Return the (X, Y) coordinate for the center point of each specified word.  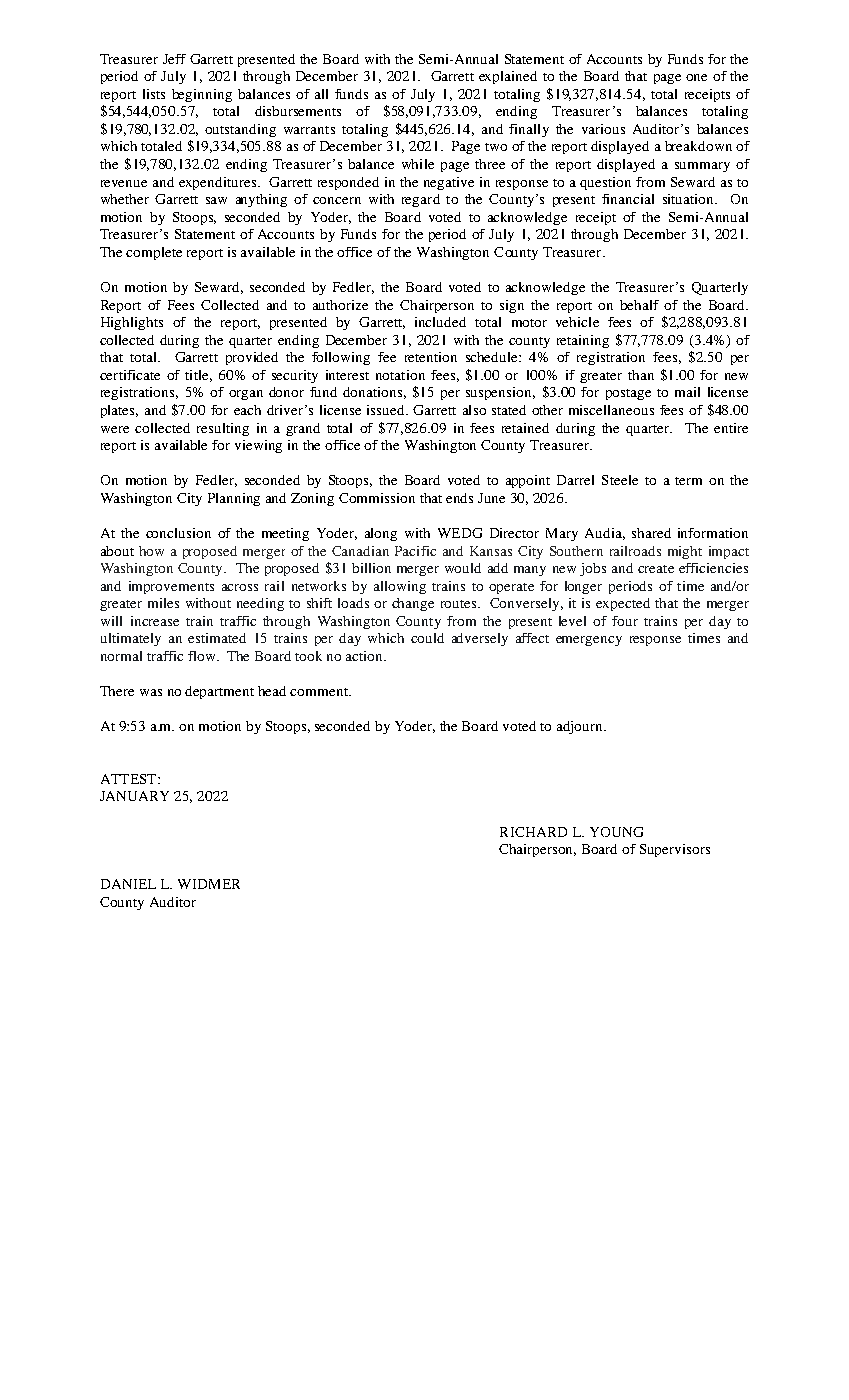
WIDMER (209, 884)
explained (508, 77)
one (696, 77)
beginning (202, 95)
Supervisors (675, 850)
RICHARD (533, 832)
